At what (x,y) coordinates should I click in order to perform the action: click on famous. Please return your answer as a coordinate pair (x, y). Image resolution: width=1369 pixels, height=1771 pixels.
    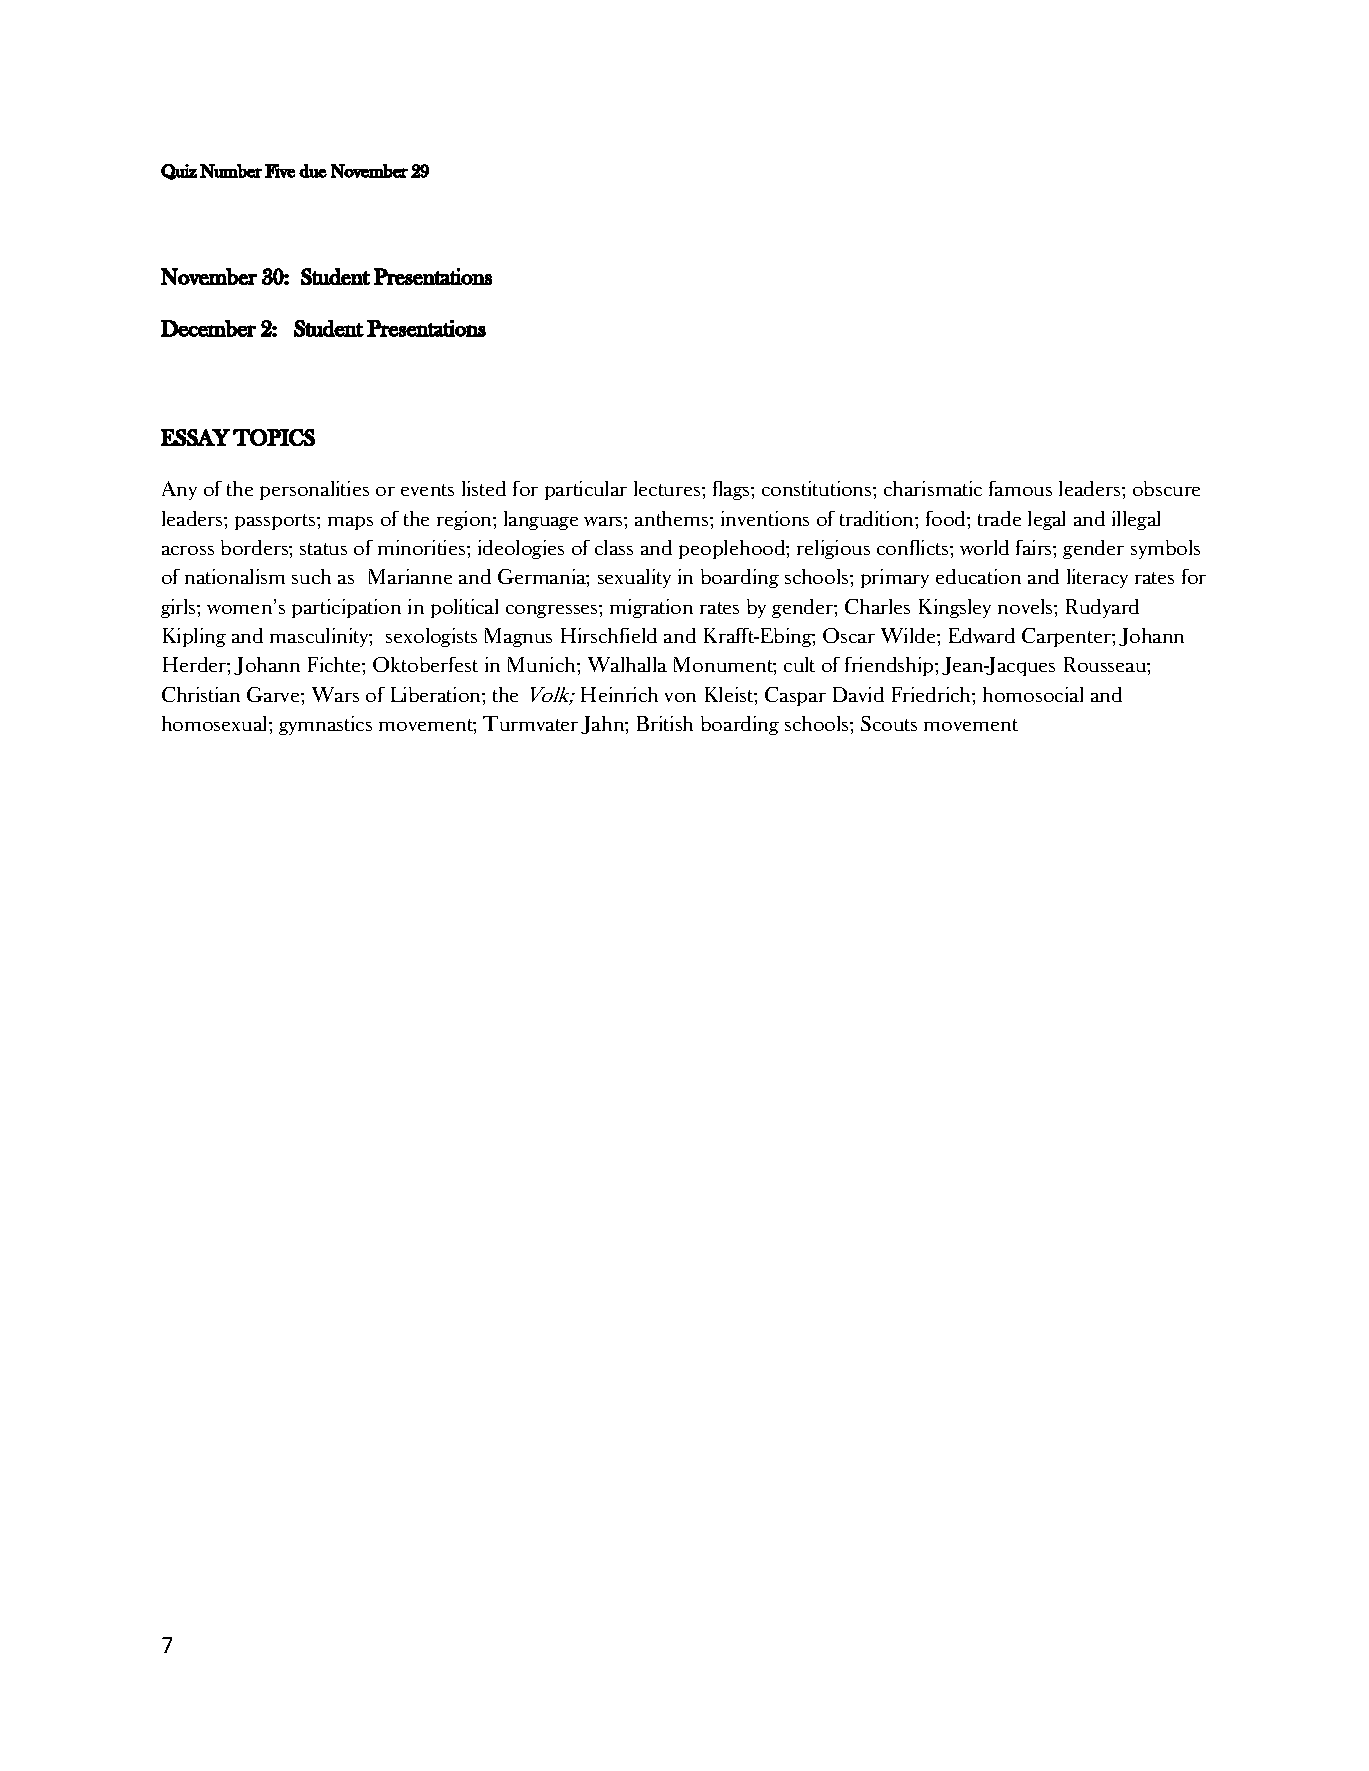
    Looking at the image, I should click on (1020, 488).
